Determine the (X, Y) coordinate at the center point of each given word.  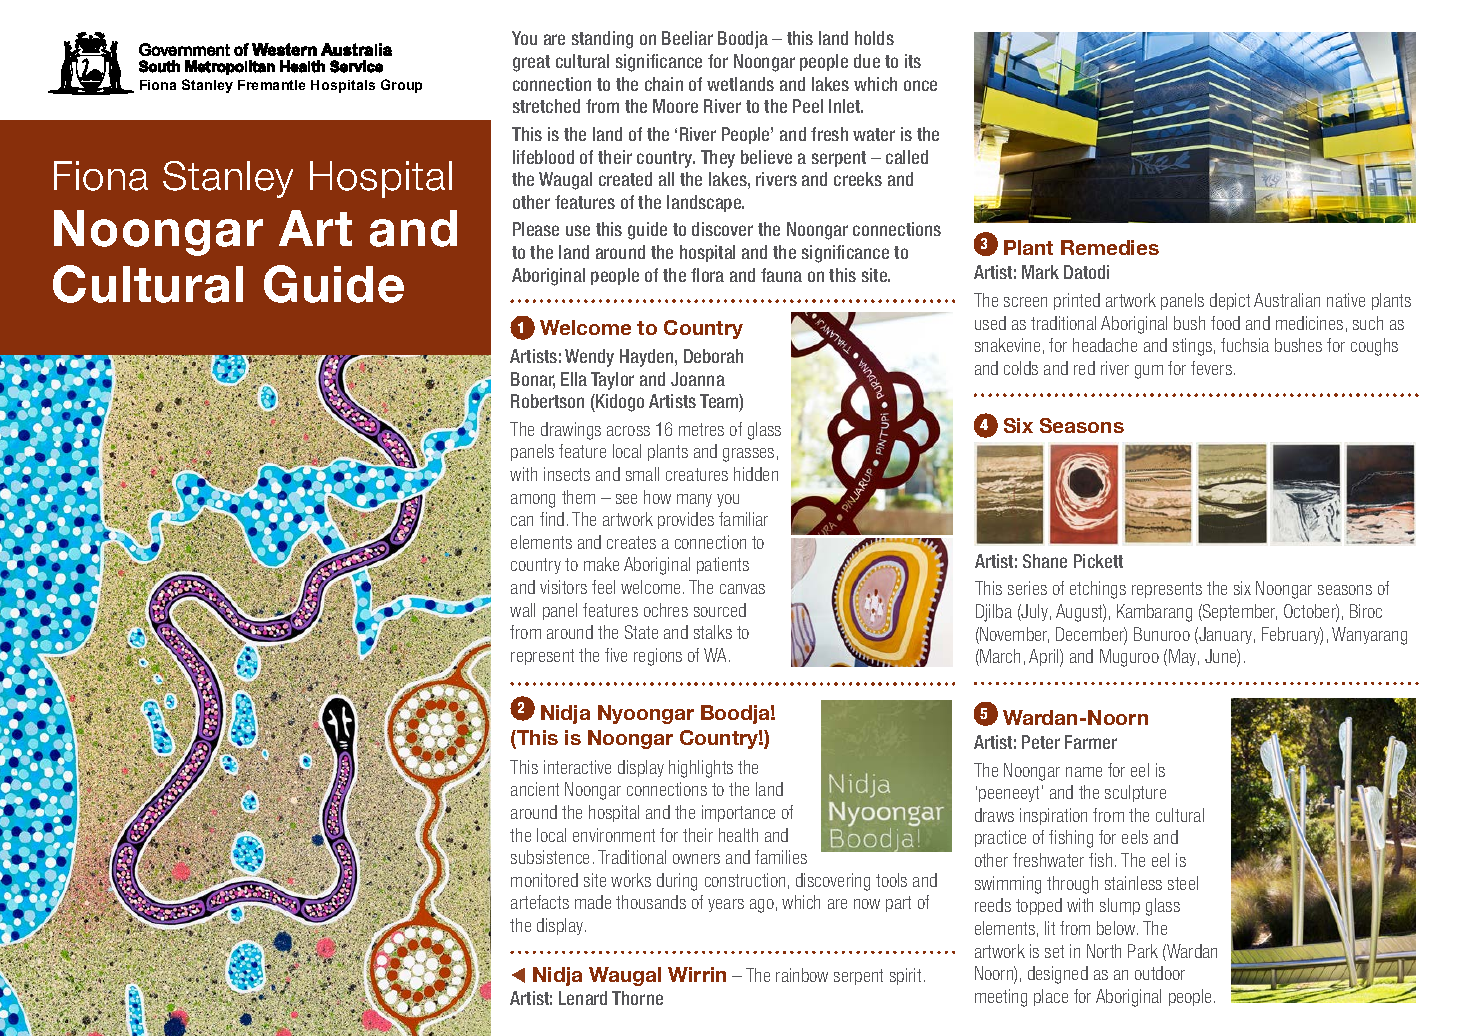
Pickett (1098, 561)
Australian (1287, 300)
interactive (577, 767)
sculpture (1135, 793)
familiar (743, 519)
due (867, 61)
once (920, 85)
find (552, 519)
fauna (781, 275)
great (531, 63)
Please (536, 229)
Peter (1041, 742)
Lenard (583, 998)
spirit (905, 976)
